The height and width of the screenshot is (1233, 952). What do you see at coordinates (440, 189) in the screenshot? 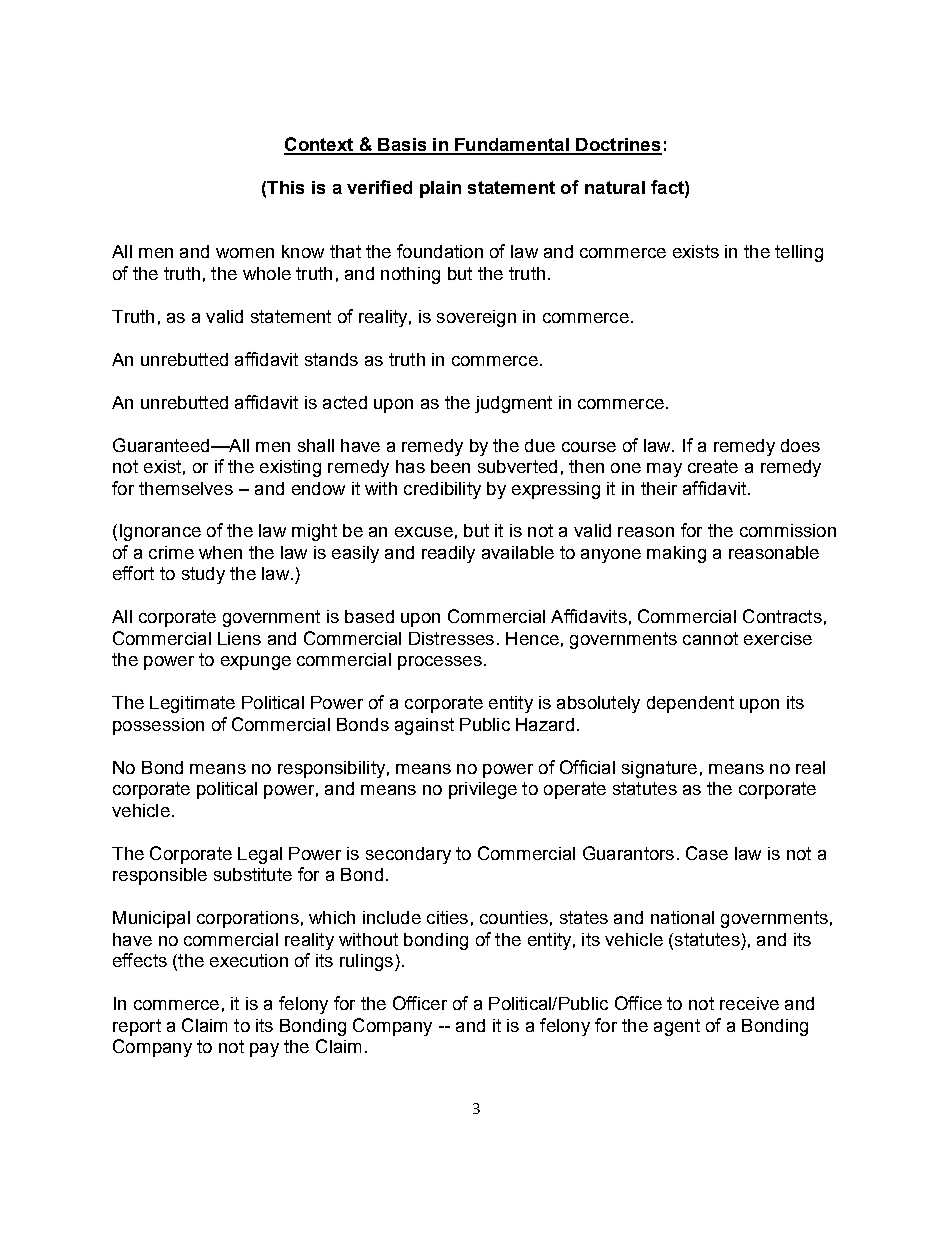
I see `plain` at bounding box center [440, 189].
